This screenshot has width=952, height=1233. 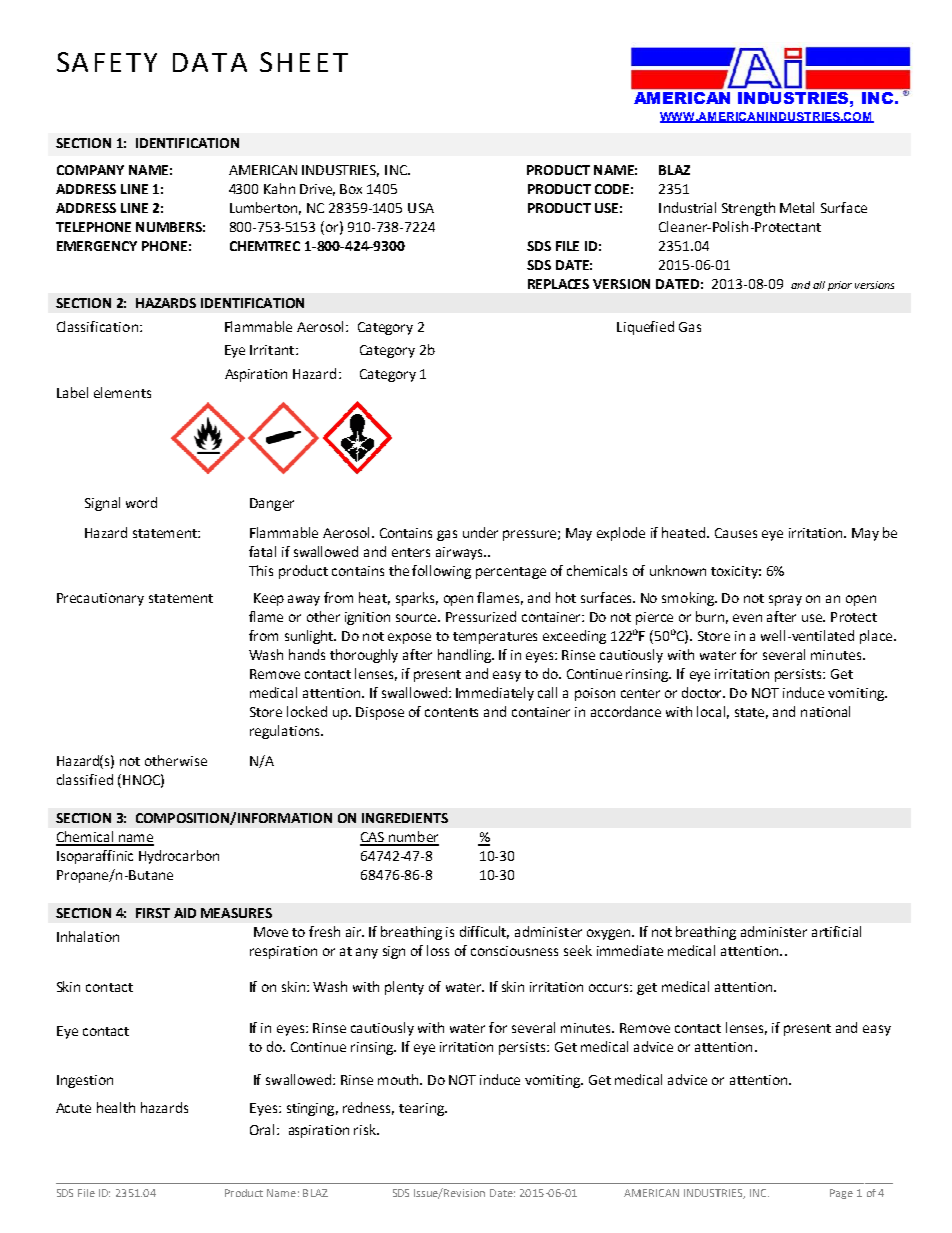 What do you see at coordinates (116, 1107) in the screenshot?
I see `health` at bounding box center [116, 1107].
